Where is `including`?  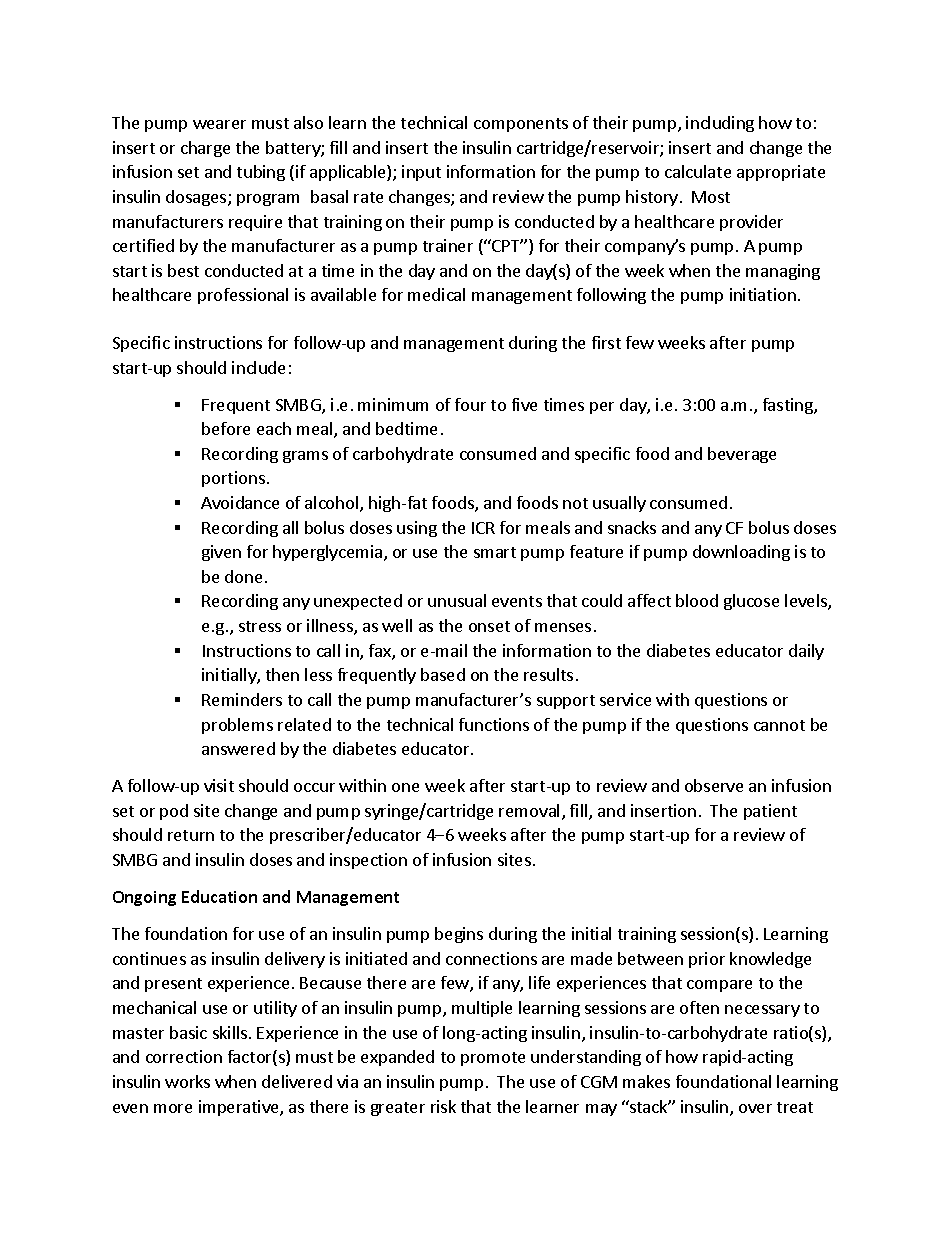 including is located at coordinates (720, 124).
